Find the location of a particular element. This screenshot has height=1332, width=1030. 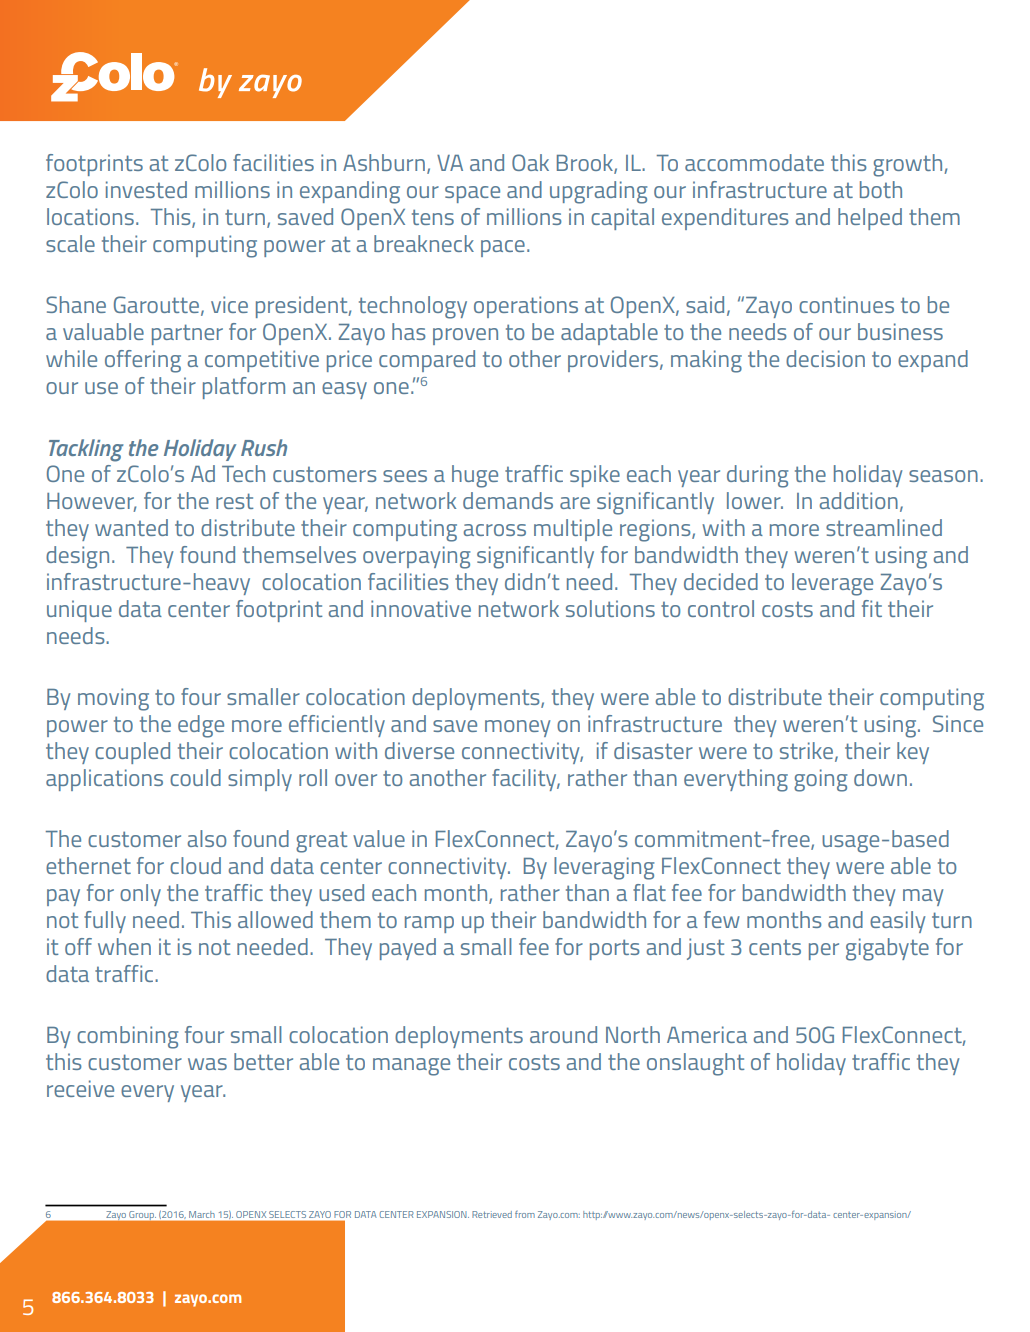

may is located at coordinates (923, 897).
